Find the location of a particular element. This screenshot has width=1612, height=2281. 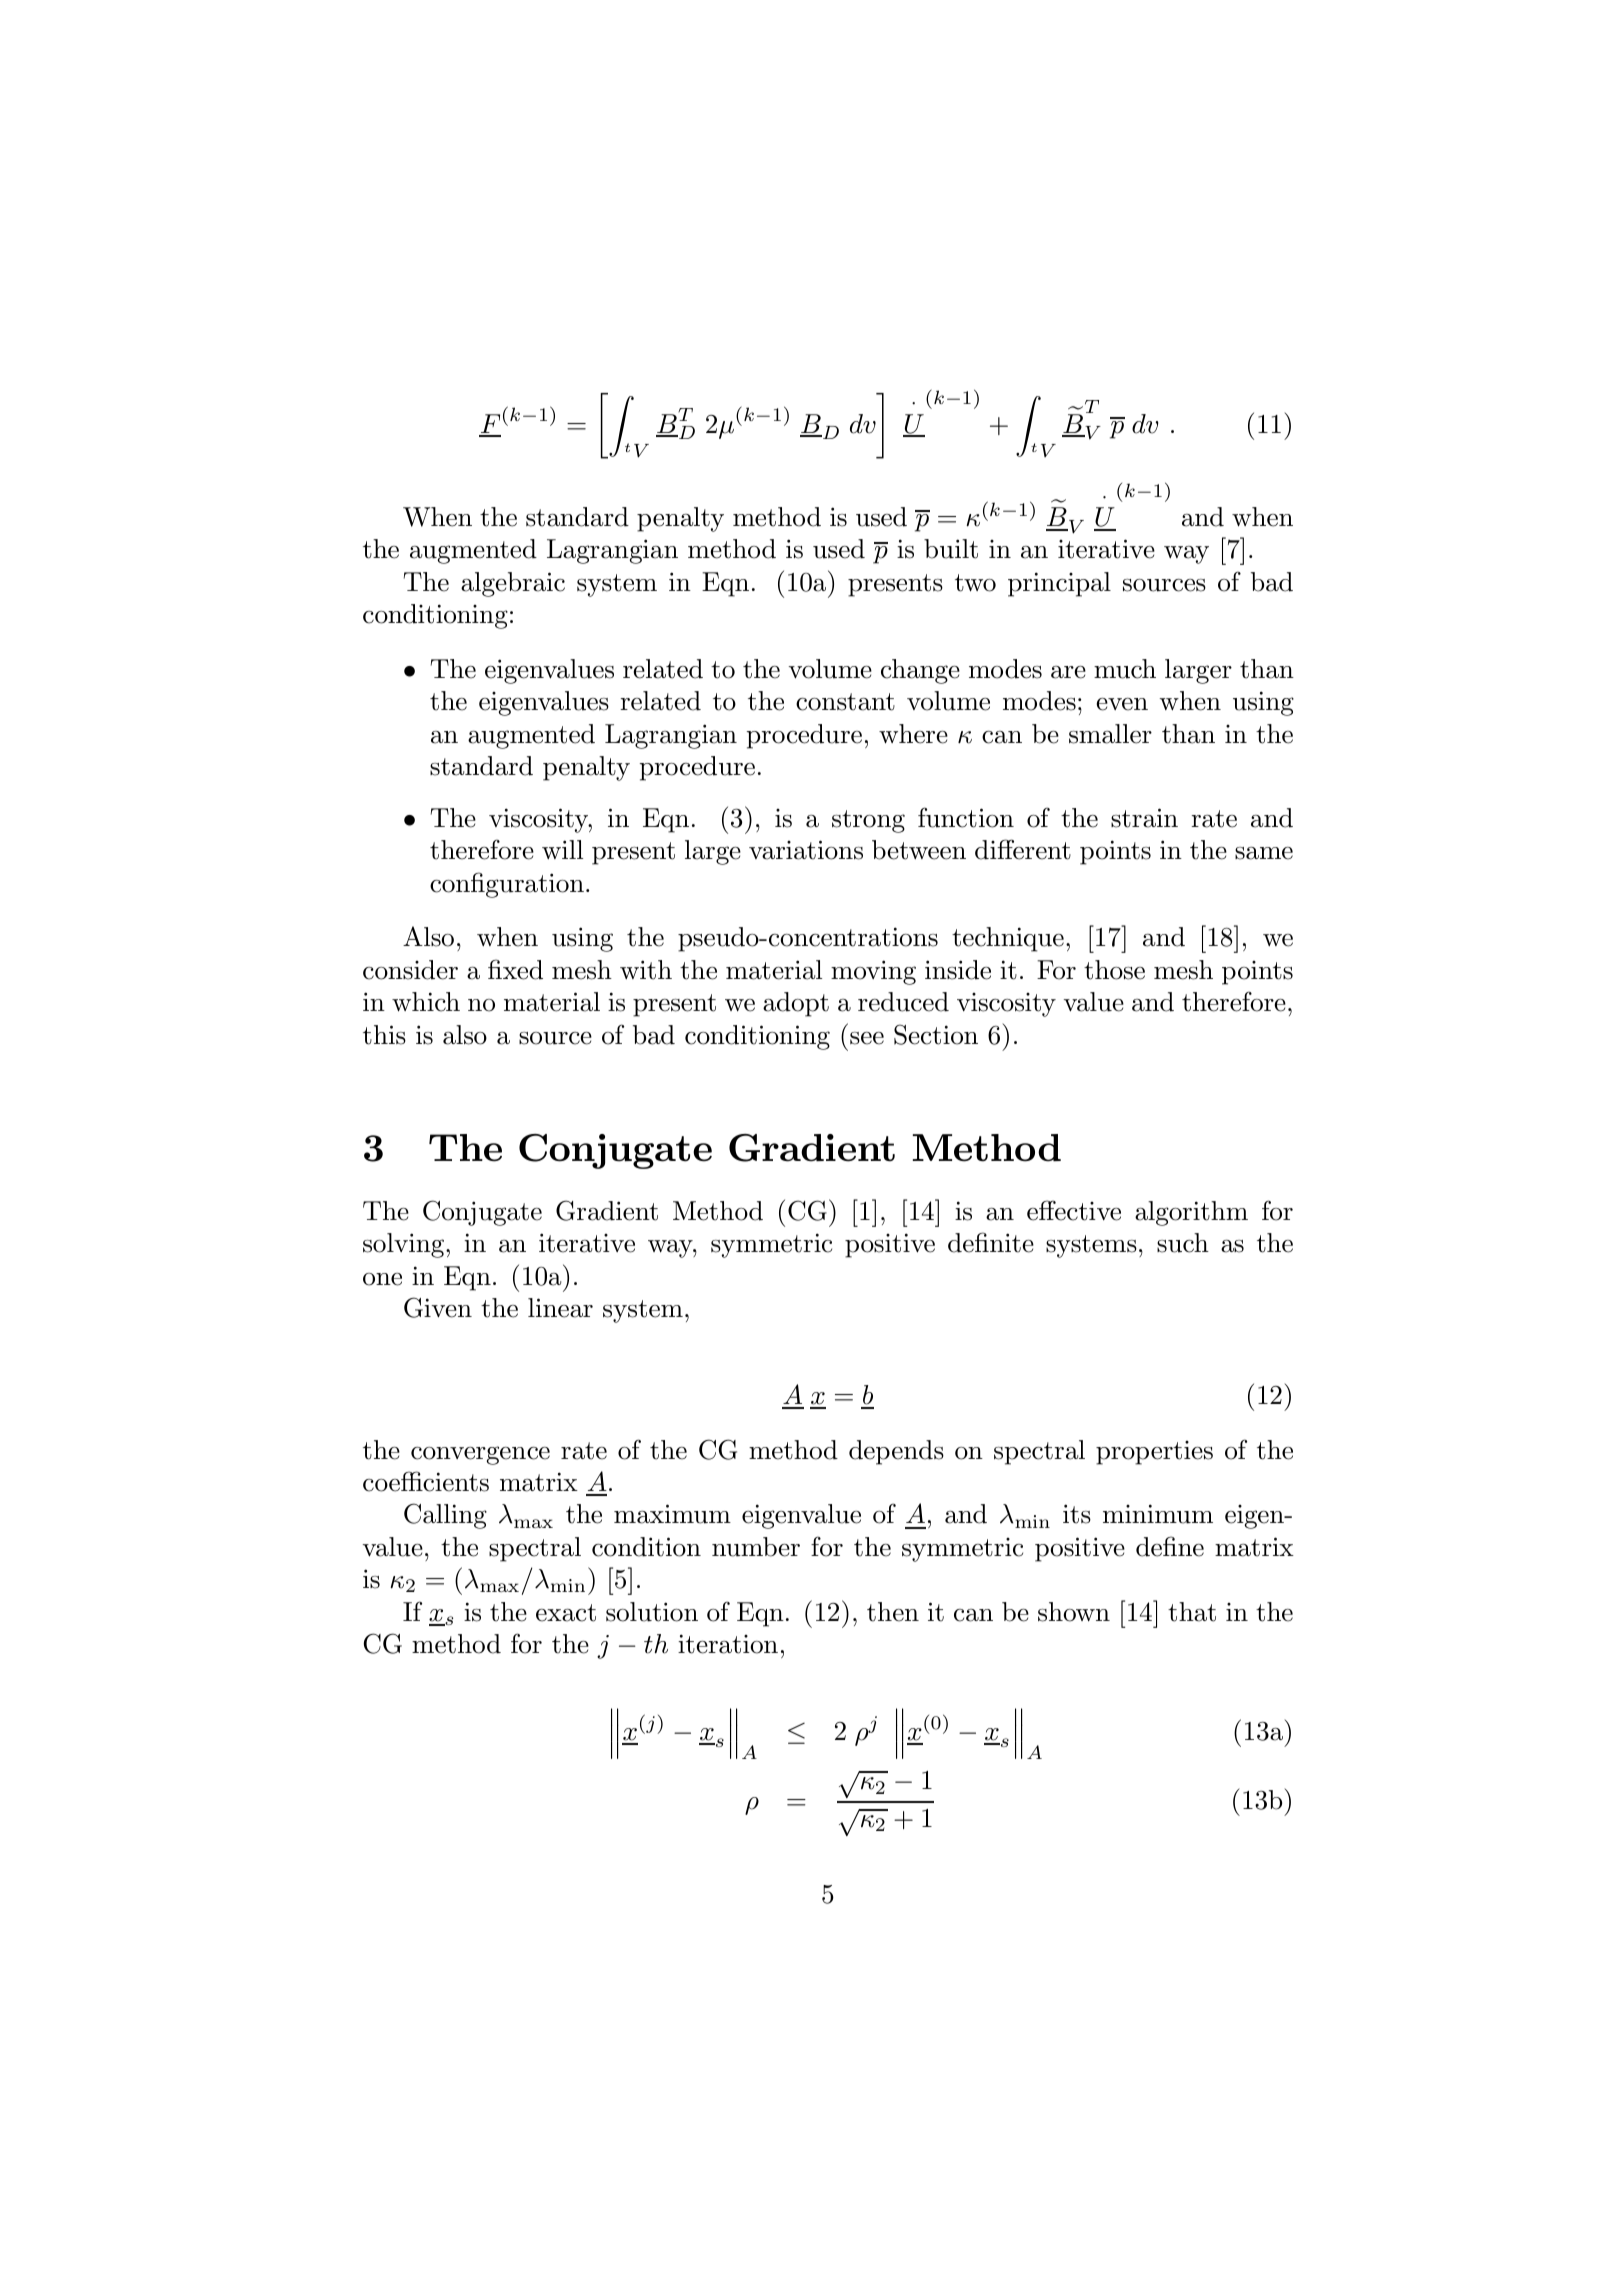

properties is located at coordinates (1154, 1453).
